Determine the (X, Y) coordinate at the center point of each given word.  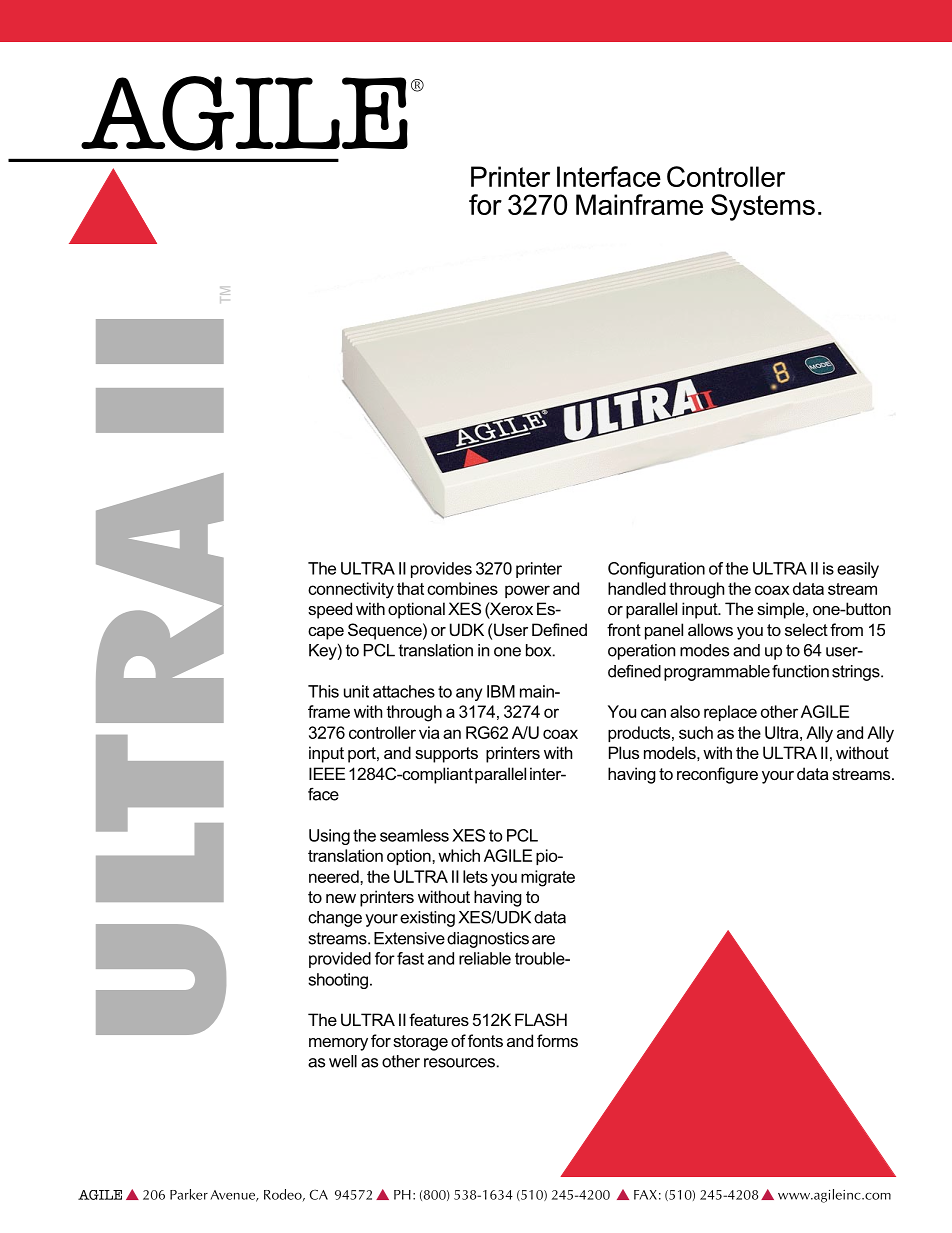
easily (858, 570)
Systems (763, 207)
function (800, 671)
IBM (501, 691)
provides (441, 570)
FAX (645, 1195)
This (323, 691)
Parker (189, 1194)
